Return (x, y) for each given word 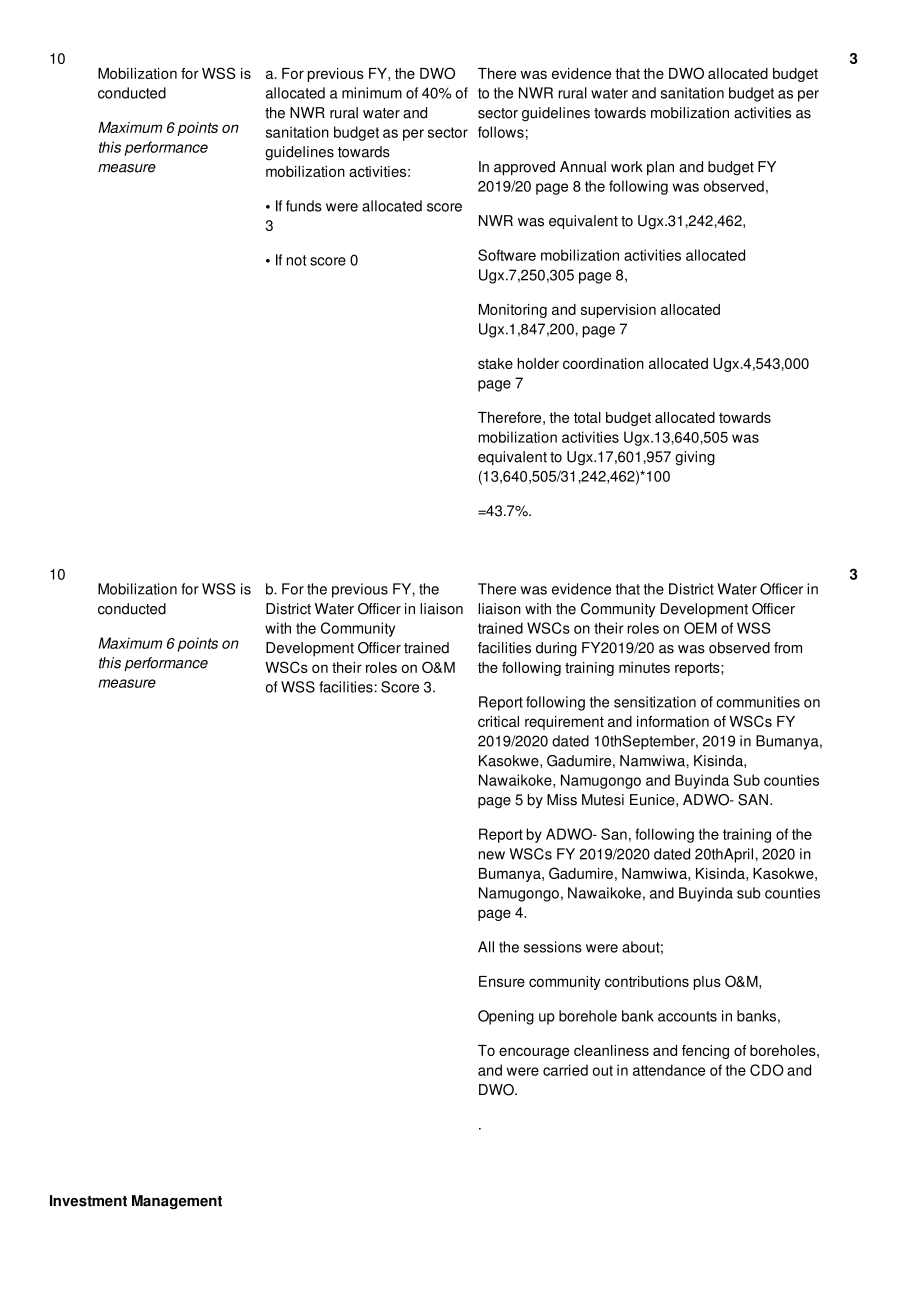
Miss (562, 800)
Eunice (653, 800)
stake (495, 363)
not (296, 260)
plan (660, 168)
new (492, 855)
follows (501, 132)
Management (177, 1202)
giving (695, 458)
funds (304, 206)
